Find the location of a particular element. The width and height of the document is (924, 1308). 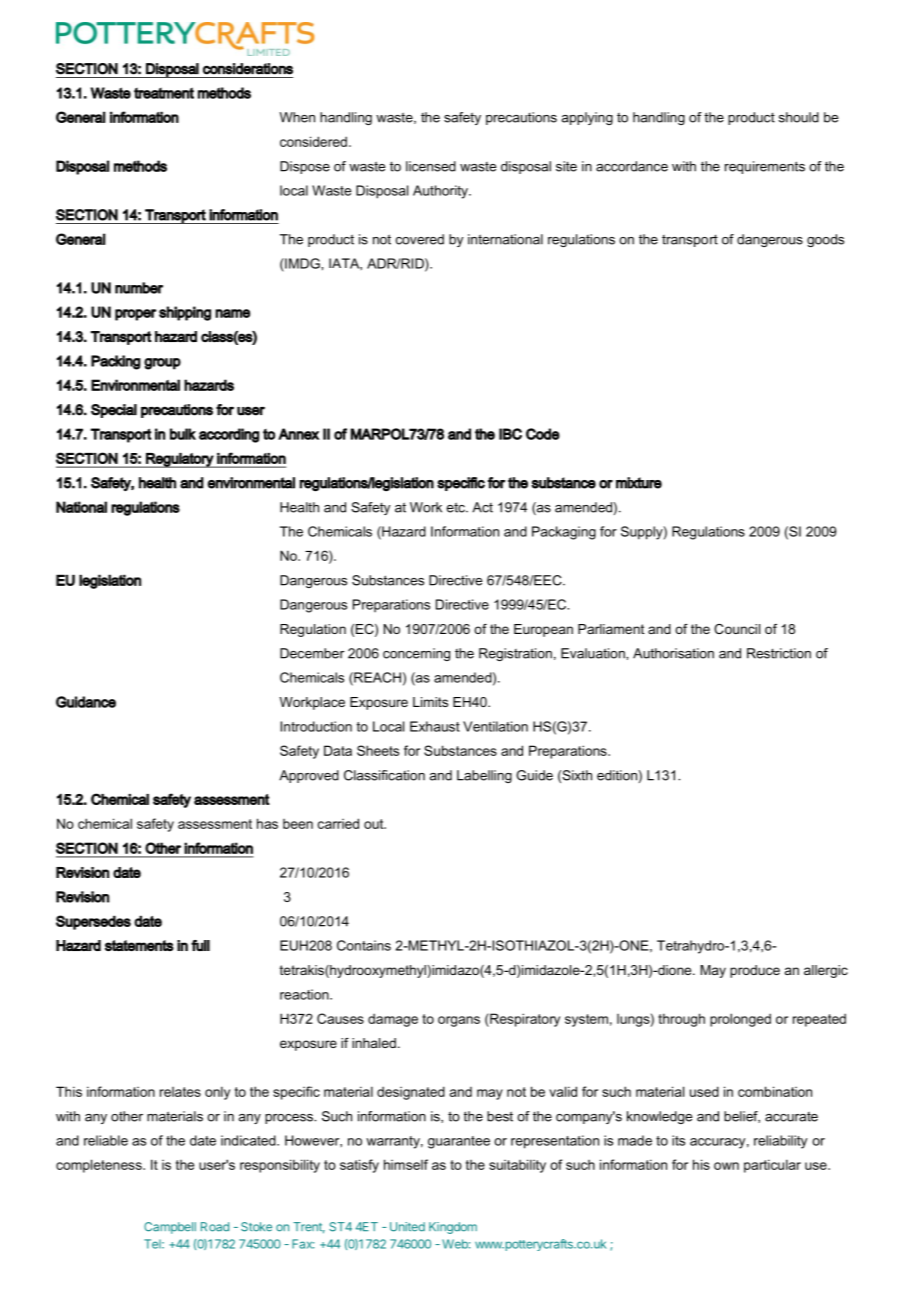

Campbell is located at coordinates (170, 1228).
